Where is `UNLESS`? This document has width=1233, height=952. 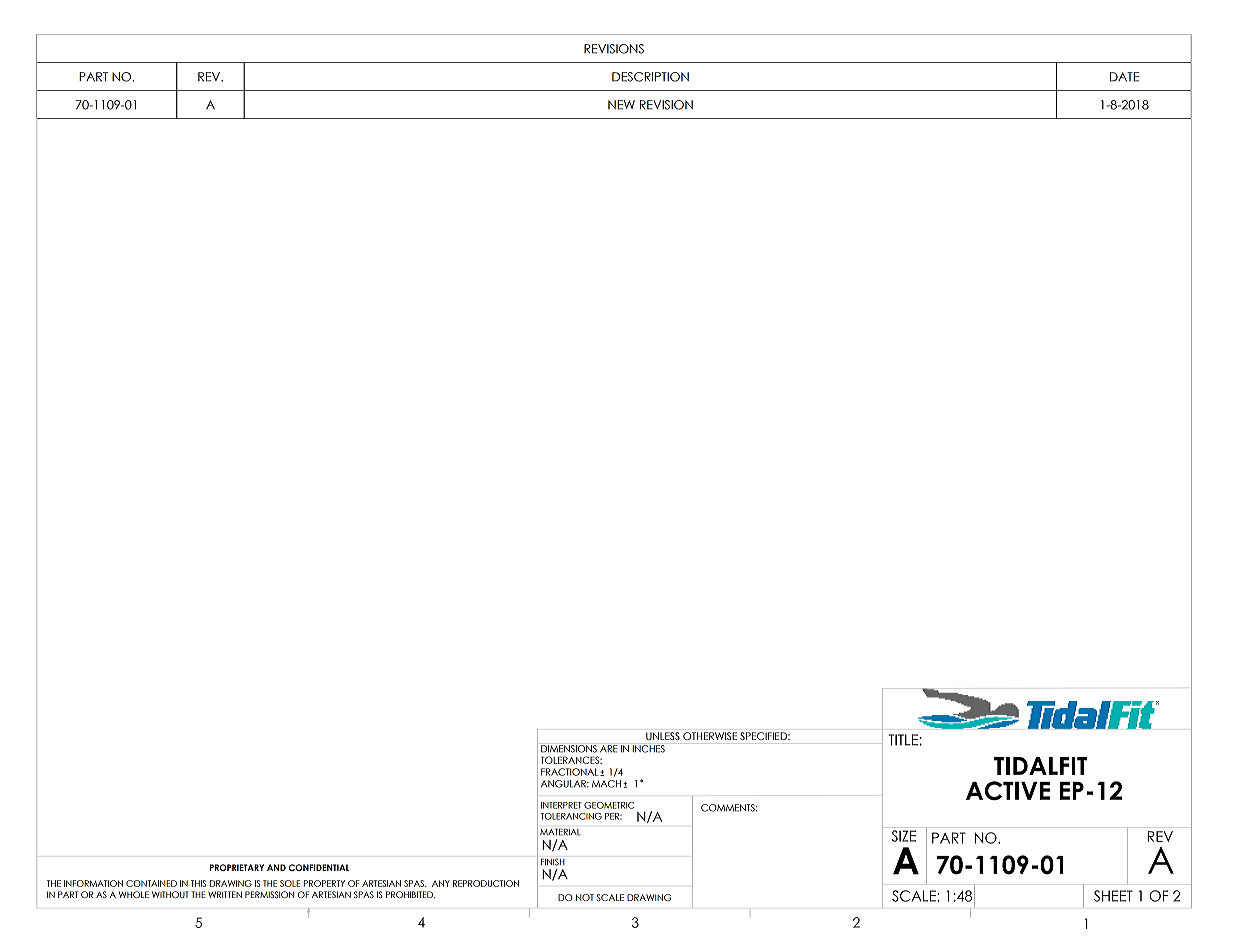
UNLESS is located at coordinates (663, 736).
